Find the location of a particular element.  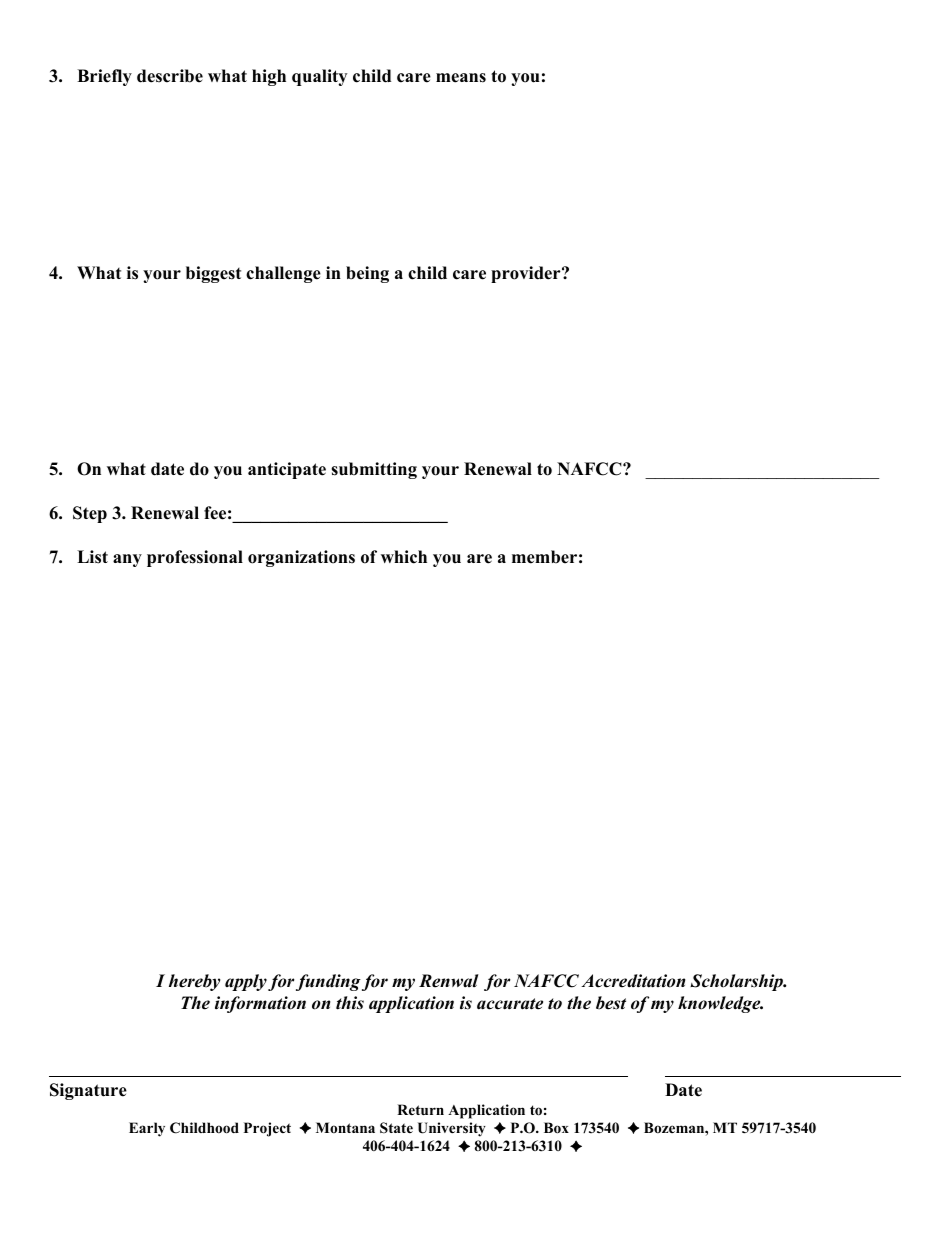

Early is located at coordinates (147, 1129).
